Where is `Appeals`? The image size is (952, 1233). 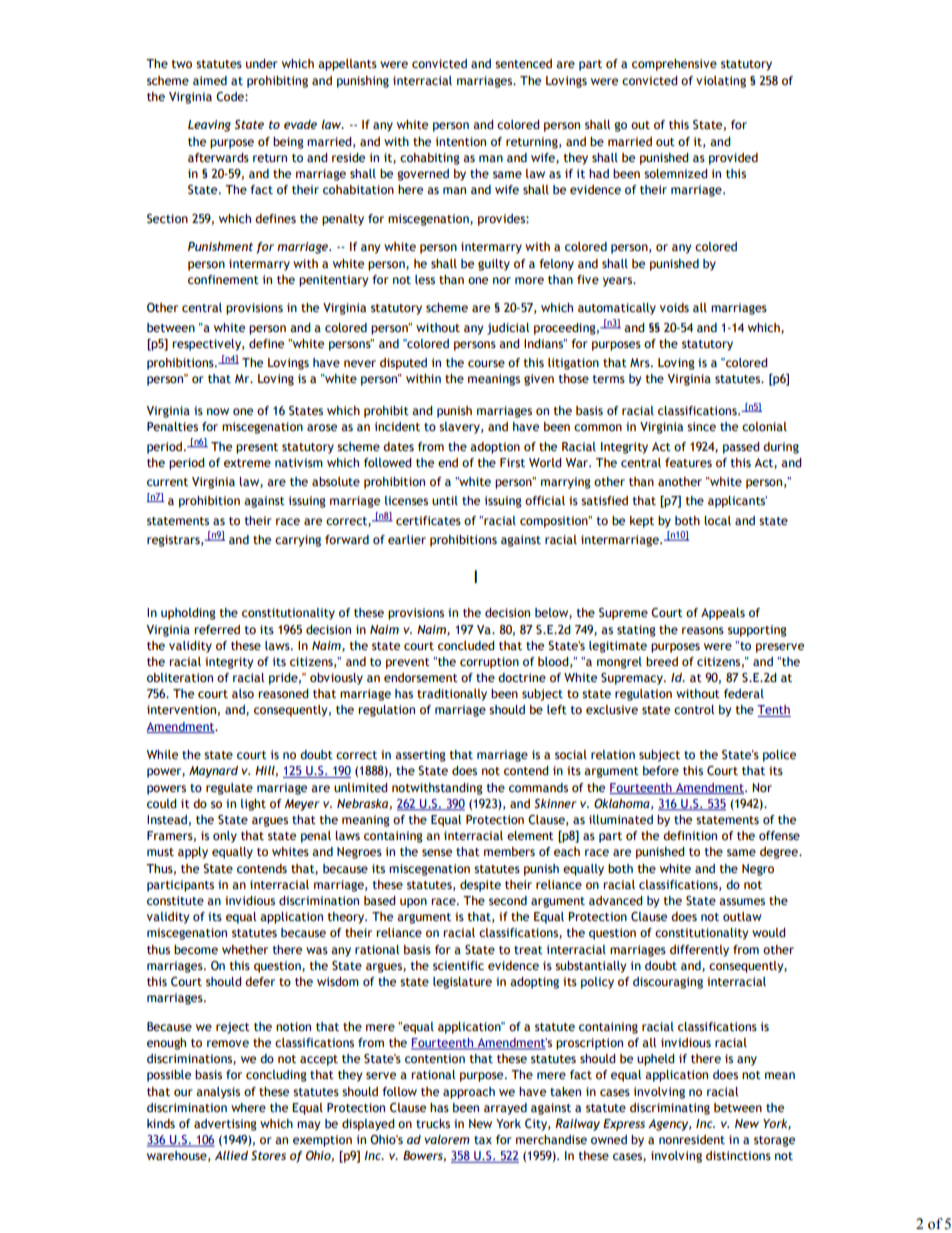 Appeals is located at coordinates (723, 614).
